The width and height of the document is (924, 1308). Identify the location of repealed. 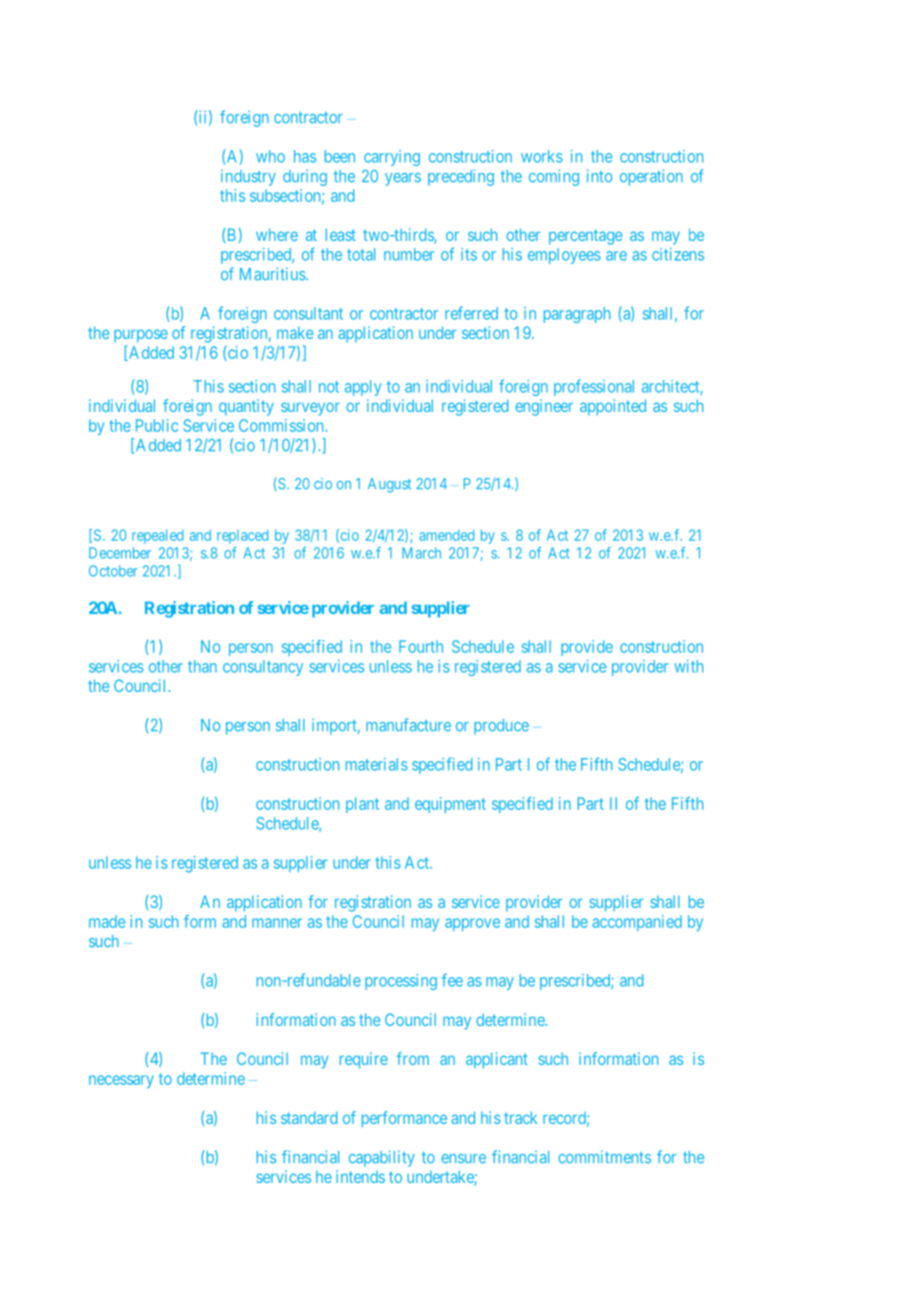
(157, 536).
